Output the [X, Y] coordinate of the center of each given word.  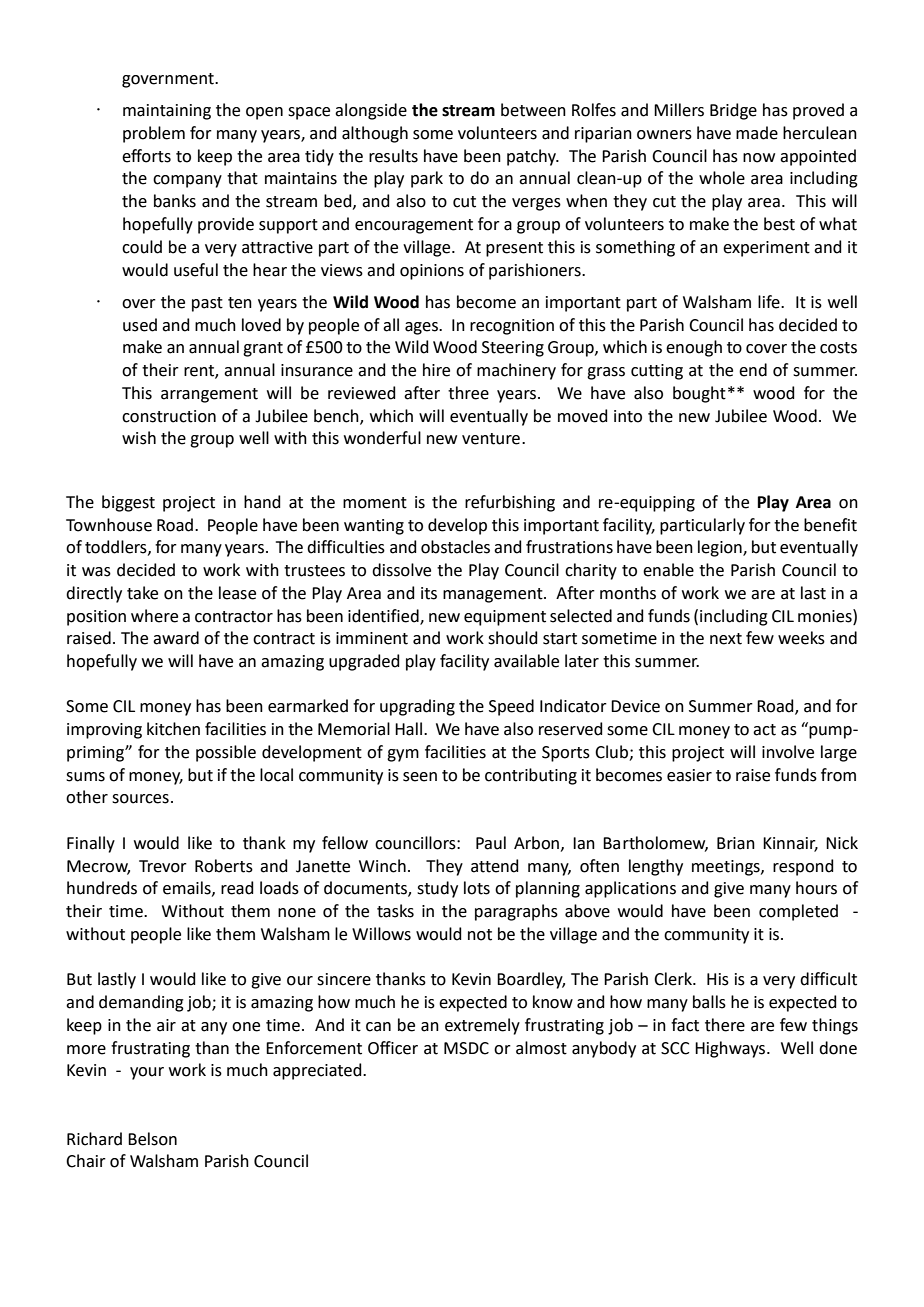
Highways [731, 1049]
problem [154, 134]
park [427, 179]
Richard [94, 1139]
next [726, 639]
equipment [505, 618]
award [176, 638]
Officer [393, 1048]
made [757, 133]
